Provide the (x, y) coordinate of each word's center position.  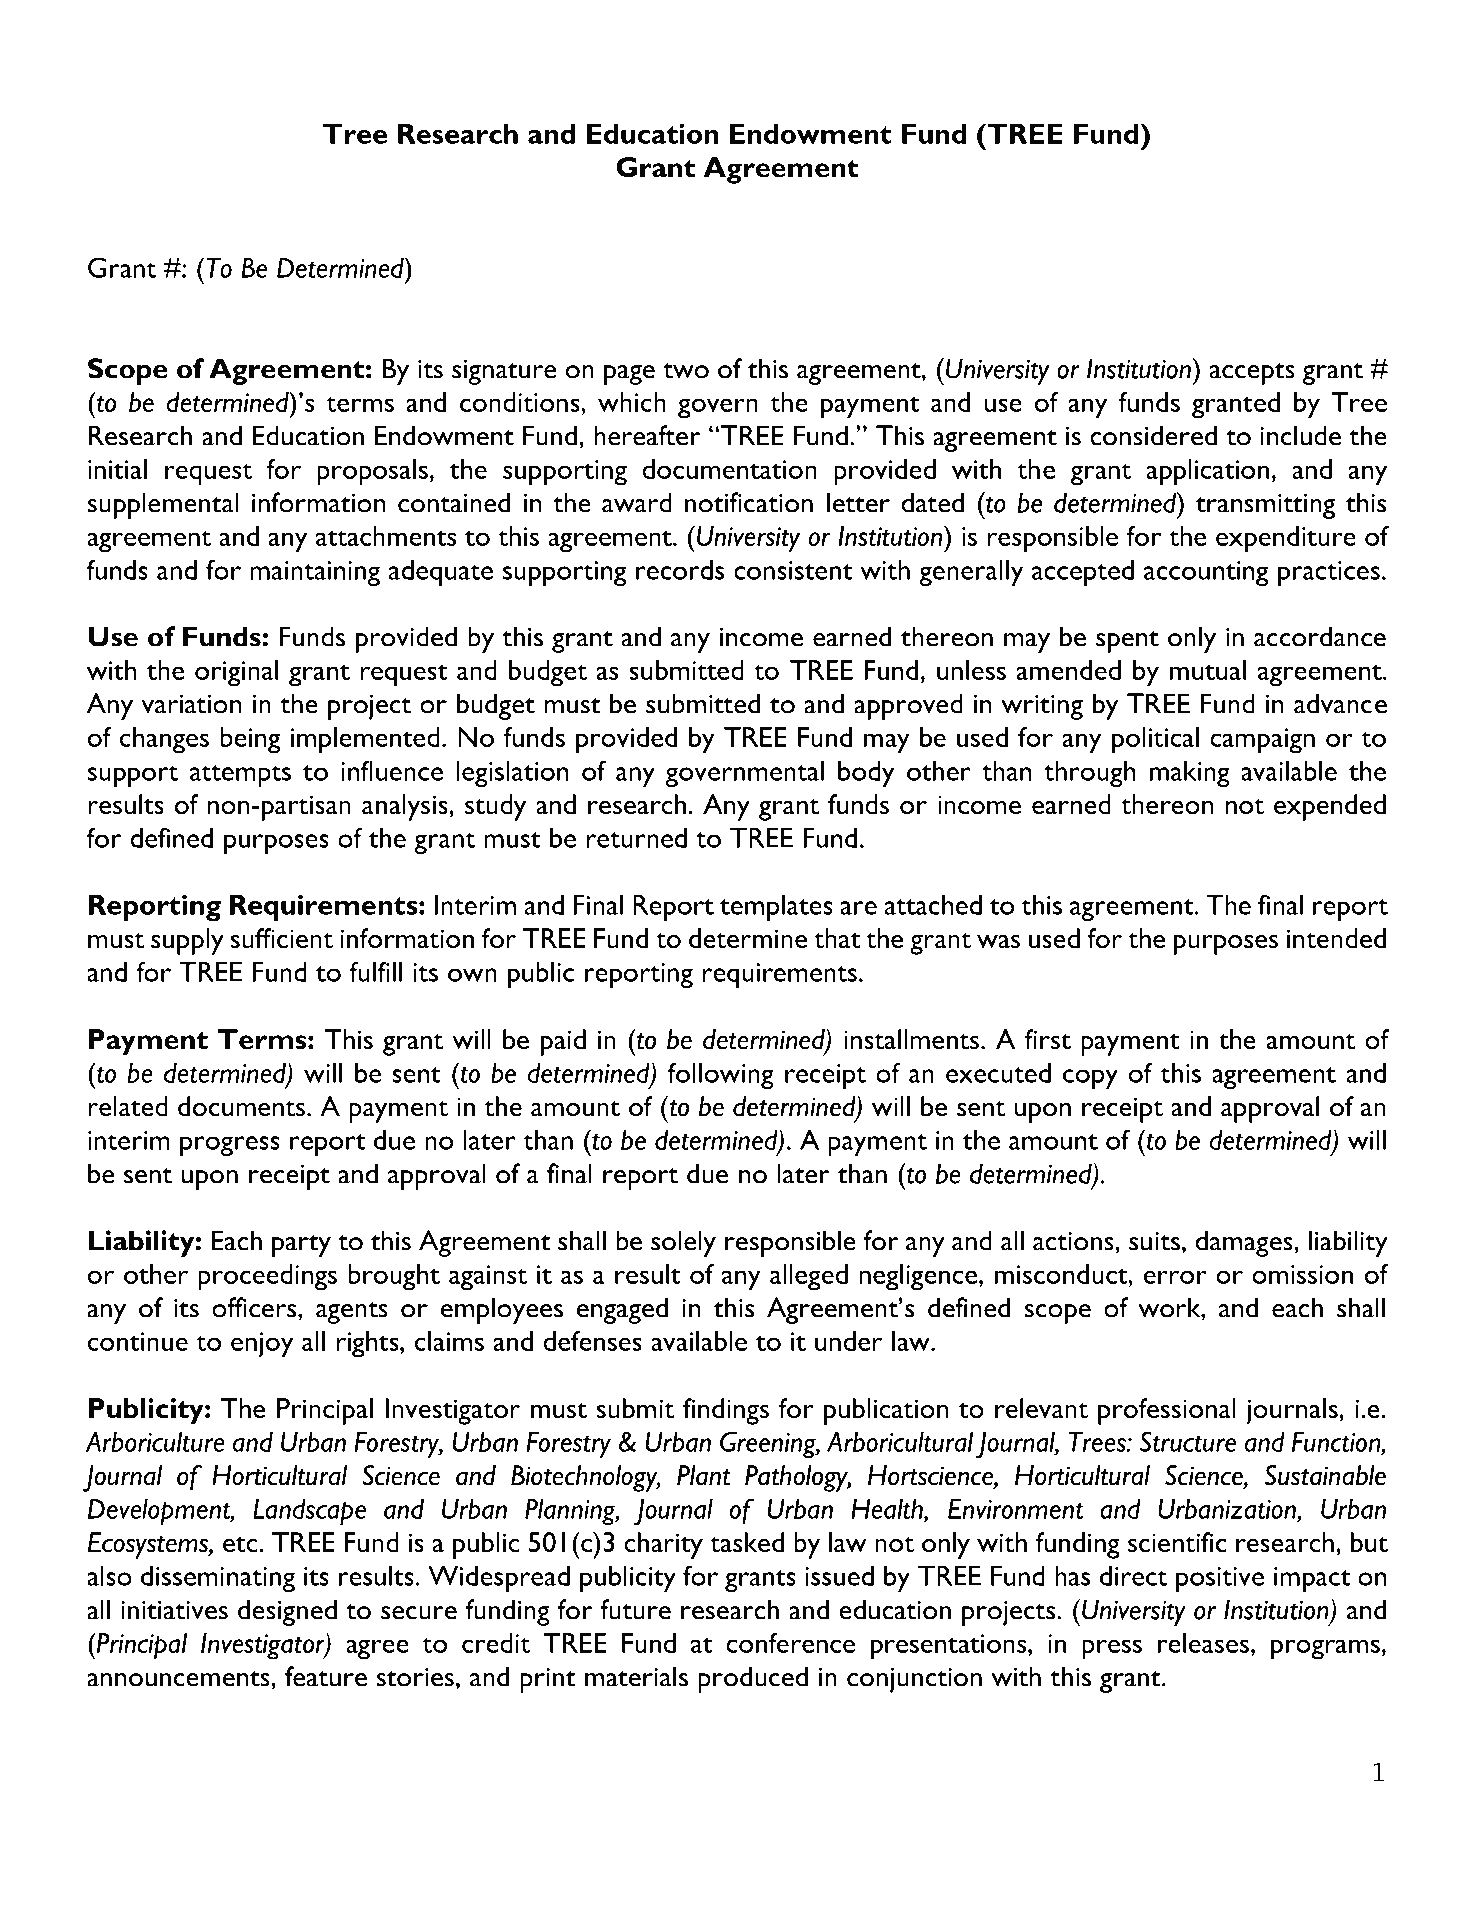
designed (287, 1612)
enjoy (262, 1345)
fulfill (375, 972)
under (848, 1341)
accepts (1252, 374)
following (721, 1076)
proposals (372, 472)
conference (791, 1643)
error (1175, 1277)
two (686, 371)
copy (1090, 1079)
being (250, 740)
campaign (1262, 741)
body (866, 773)
